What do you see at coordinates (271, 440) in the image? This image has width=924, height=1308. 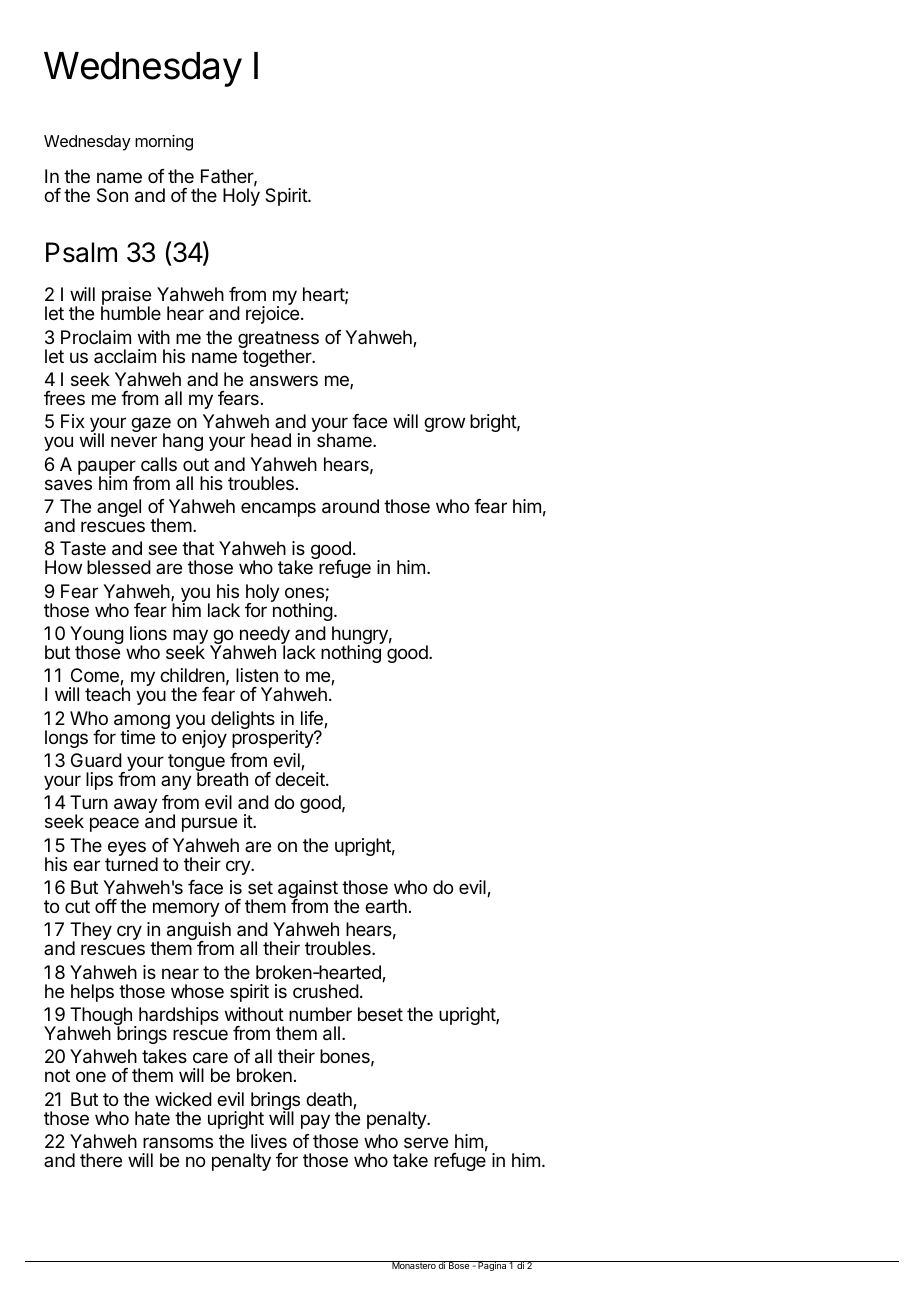 I see `head` at bounding box center [271, 440].
